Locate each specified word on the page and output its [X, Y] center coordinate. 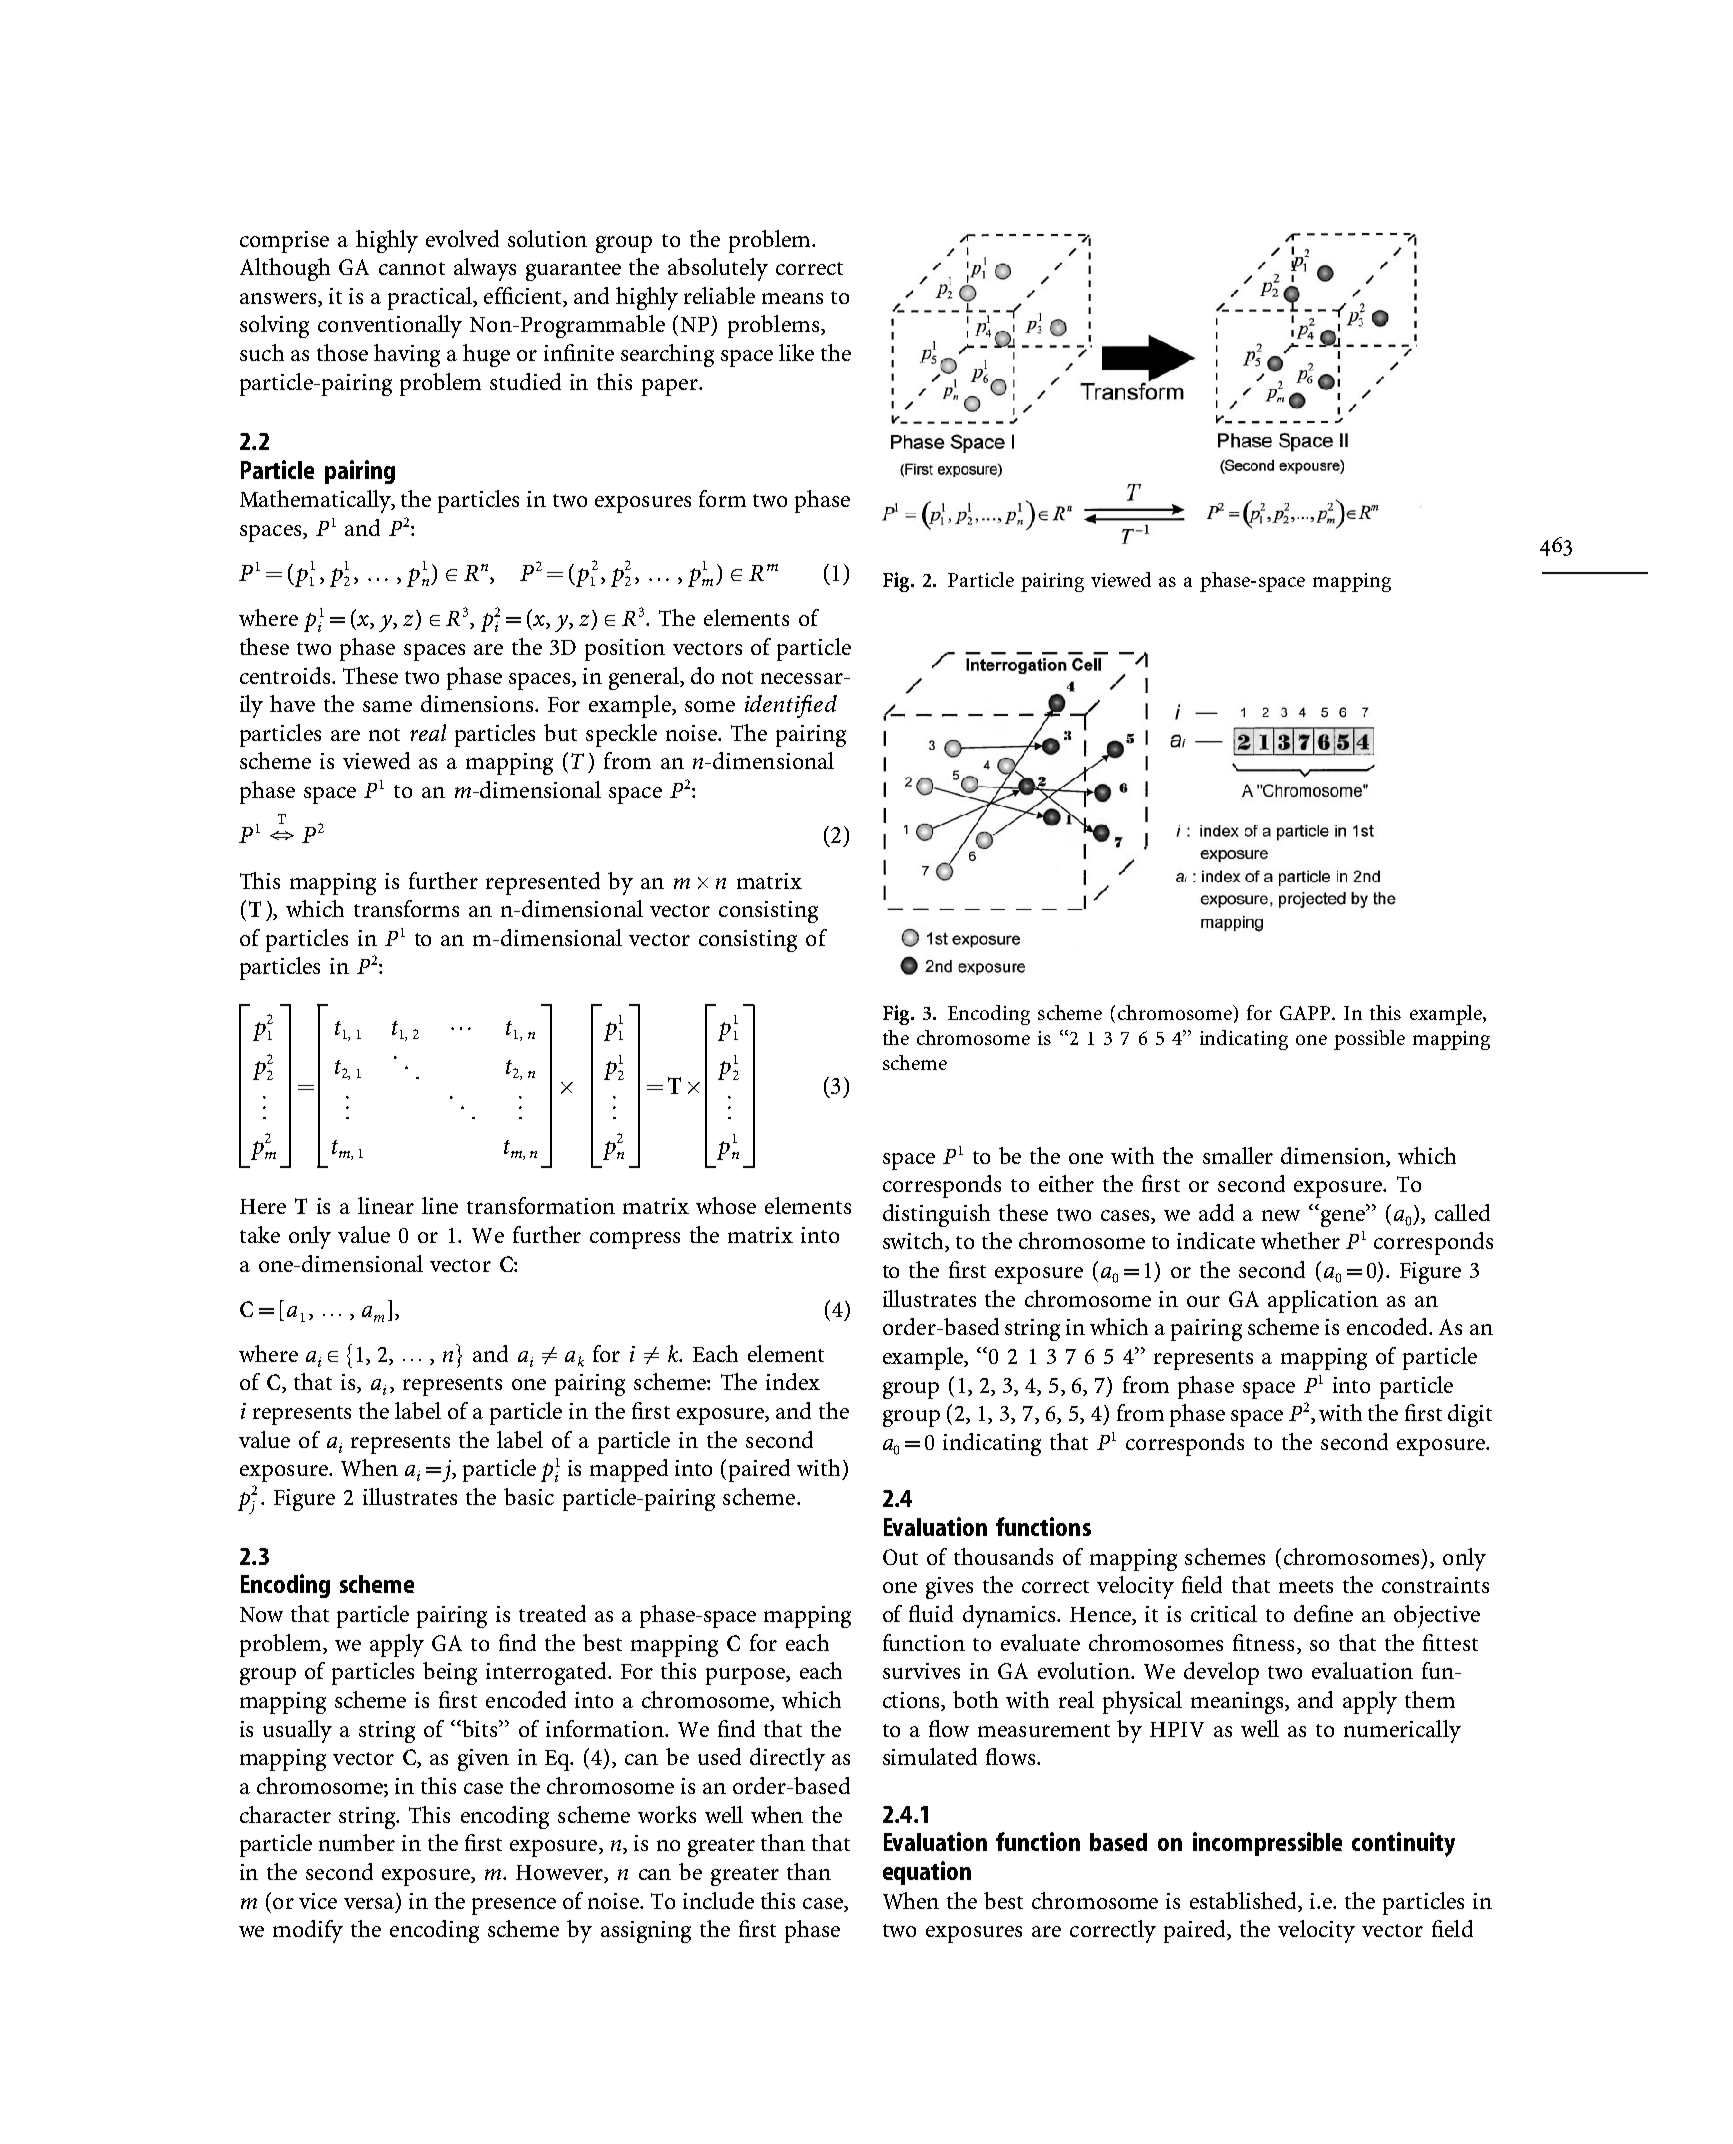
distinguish [936, 1215]
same [387, 706]
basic [529, 1496]
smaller [1238, 1155]
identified [791, 706]
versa [369, 1903]
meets [1306, 1586]
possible [1369, 1040]
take [260, 1234]
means [792, 298]
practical [431, 298]
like [796, 352]
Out [900, 1557]
